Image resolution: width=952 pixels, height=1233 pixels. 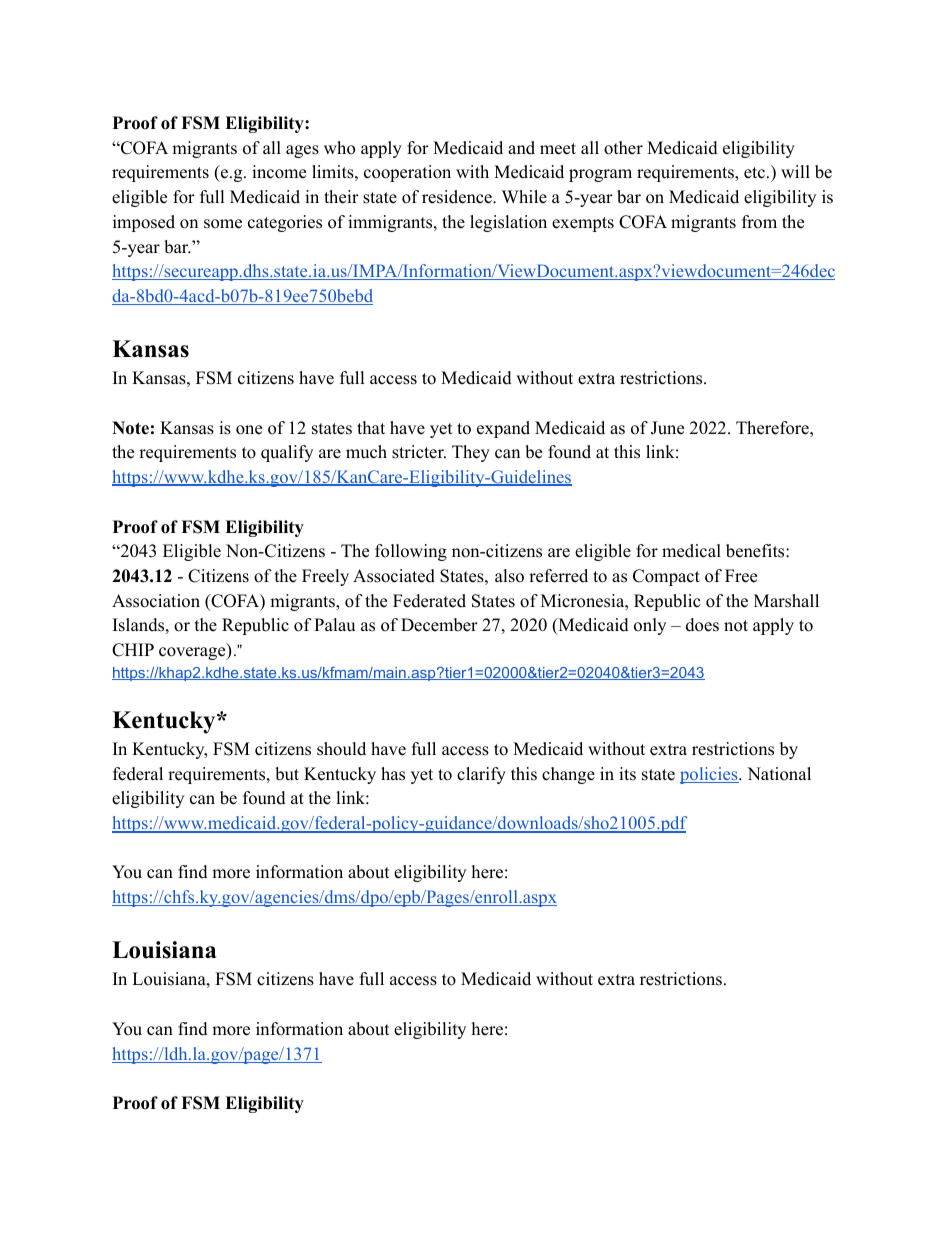 I want to click on etc, so click(x=754, y=173).
